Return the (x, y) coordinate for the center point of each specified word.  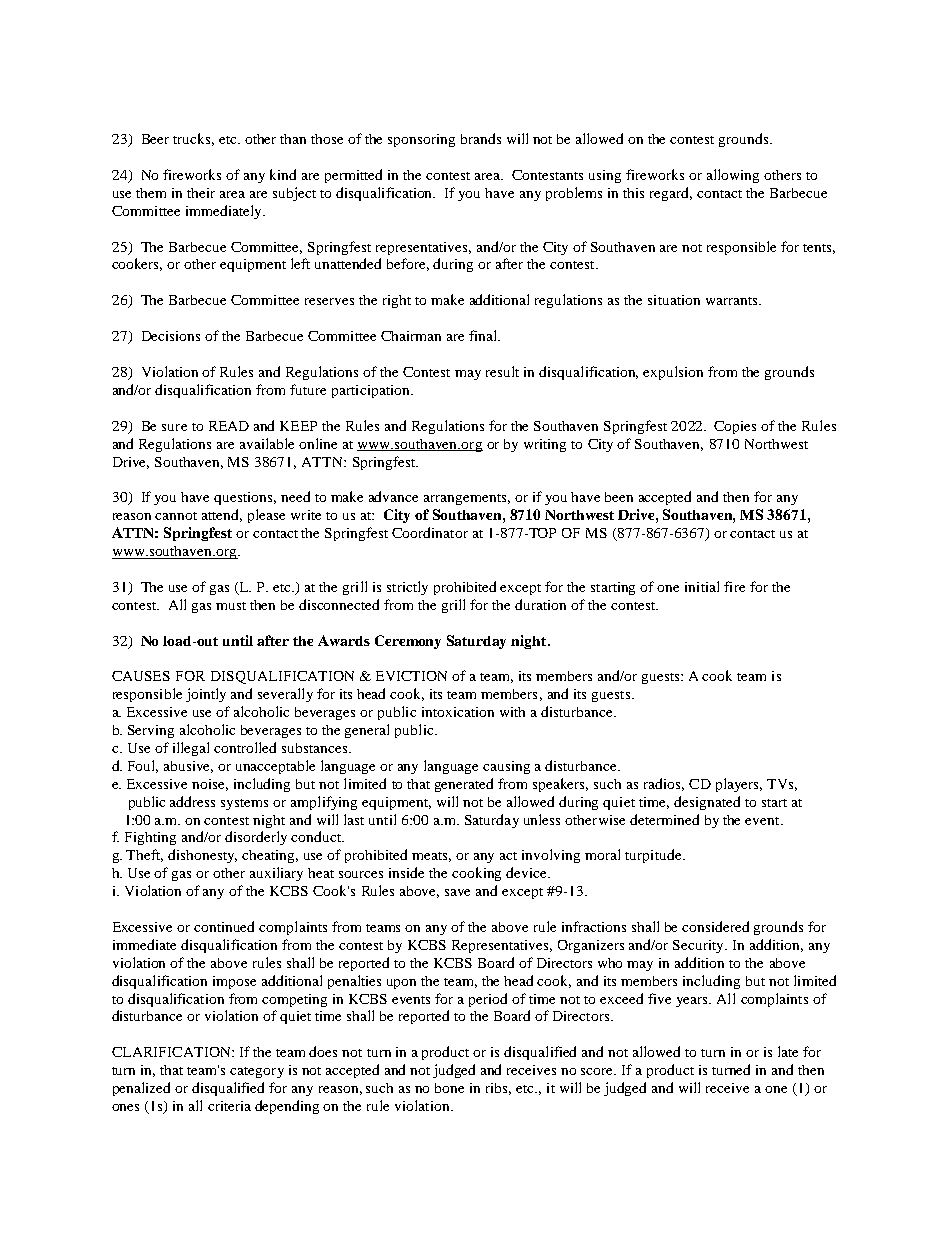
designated (707, 803)
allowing (733, 176)
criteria (229, 1106)
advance (393, 496)
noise (210, 785)
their (201, 193)
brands (481, 138)
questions (245, 498)
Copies (735, 427)
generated (464, 785)
